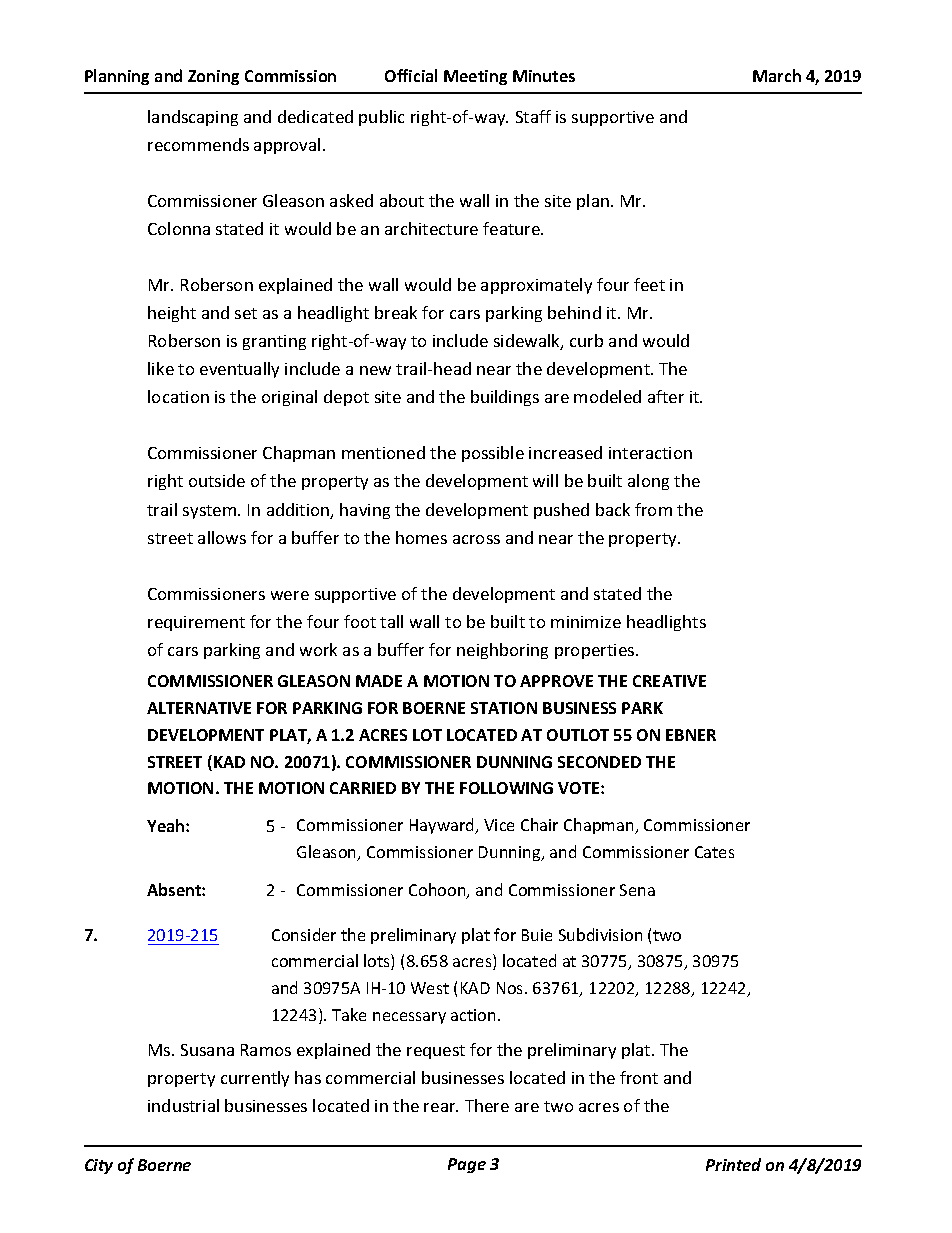 The image size is (952, 1233). What do you see at coordinates (375, 370) in the image?
I see `new` at bounding box center [375, 370].
